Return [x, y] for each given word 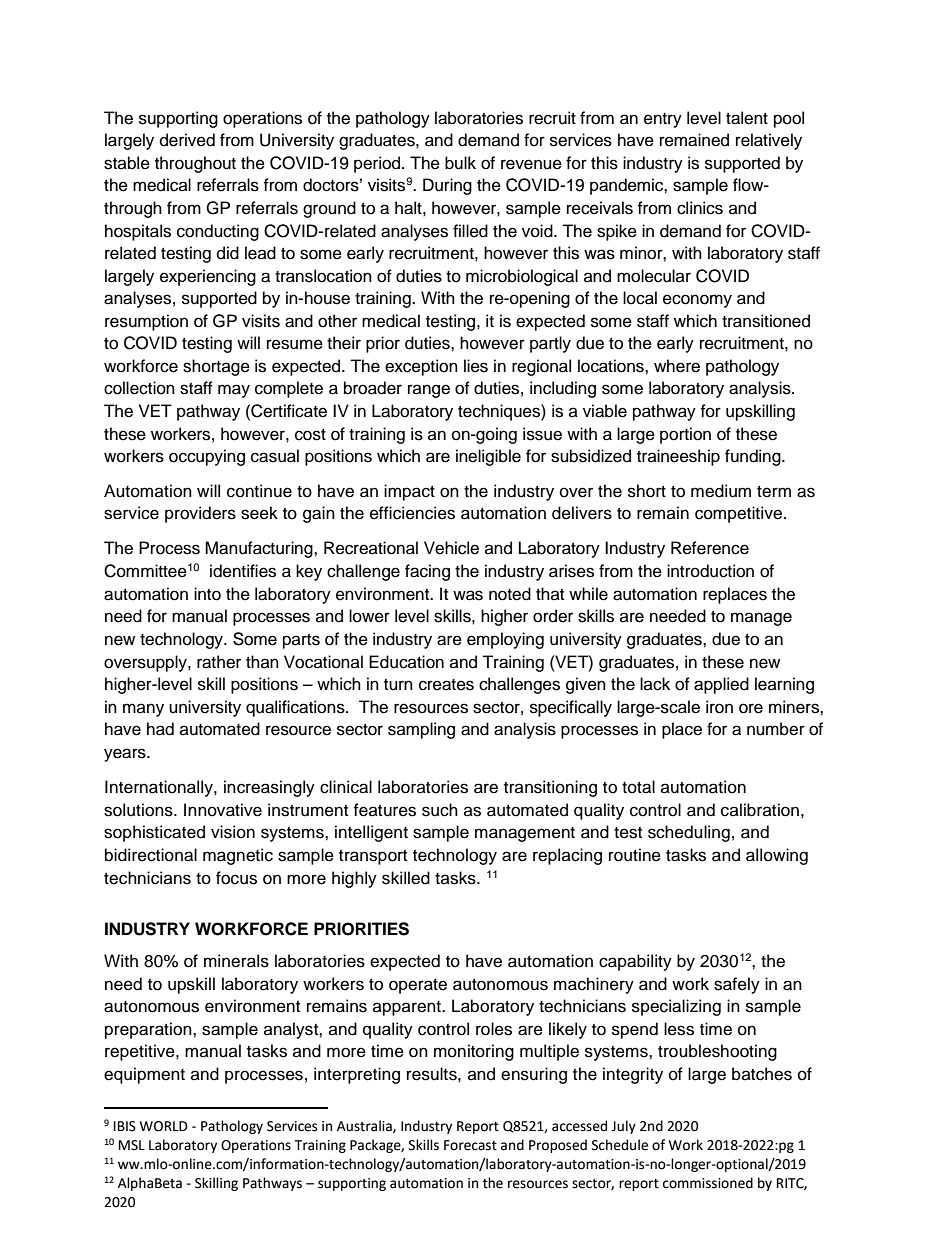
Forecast [470, 1145]
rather [219, 662]
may [234, 391]
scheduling [689, 833]
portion [685, 435]
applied [721, 685]
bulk [460, 163]
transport [373, 857]
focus [236, 878]
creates [446, 685]
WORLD [164, 1126]
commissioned [708, 1183]
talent [747, 118]
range [429, 391]
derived [187, 140]
